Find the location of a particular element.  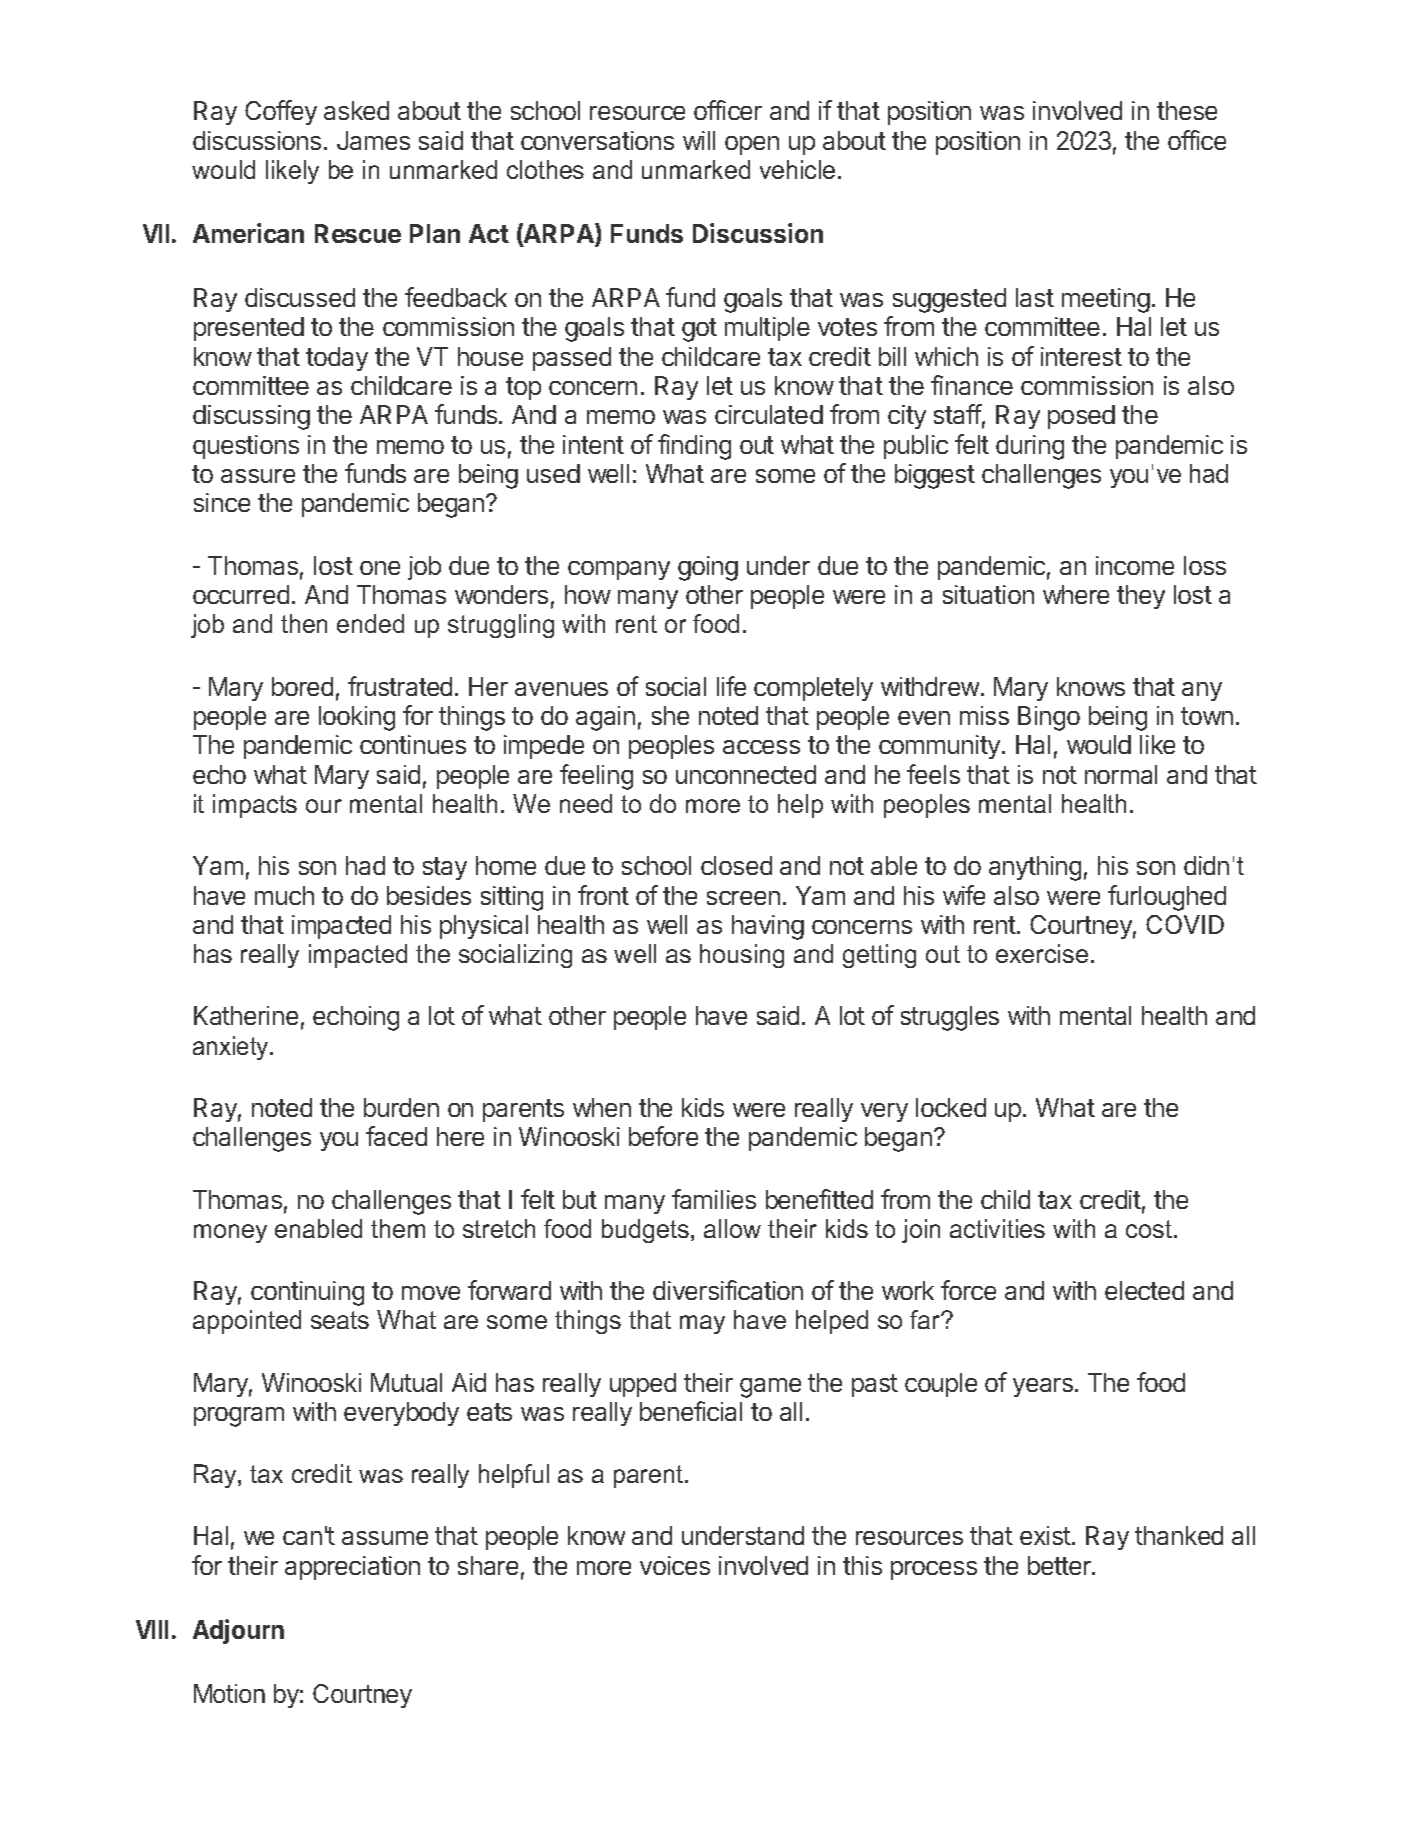

then is located at coordinates (304, 623).
